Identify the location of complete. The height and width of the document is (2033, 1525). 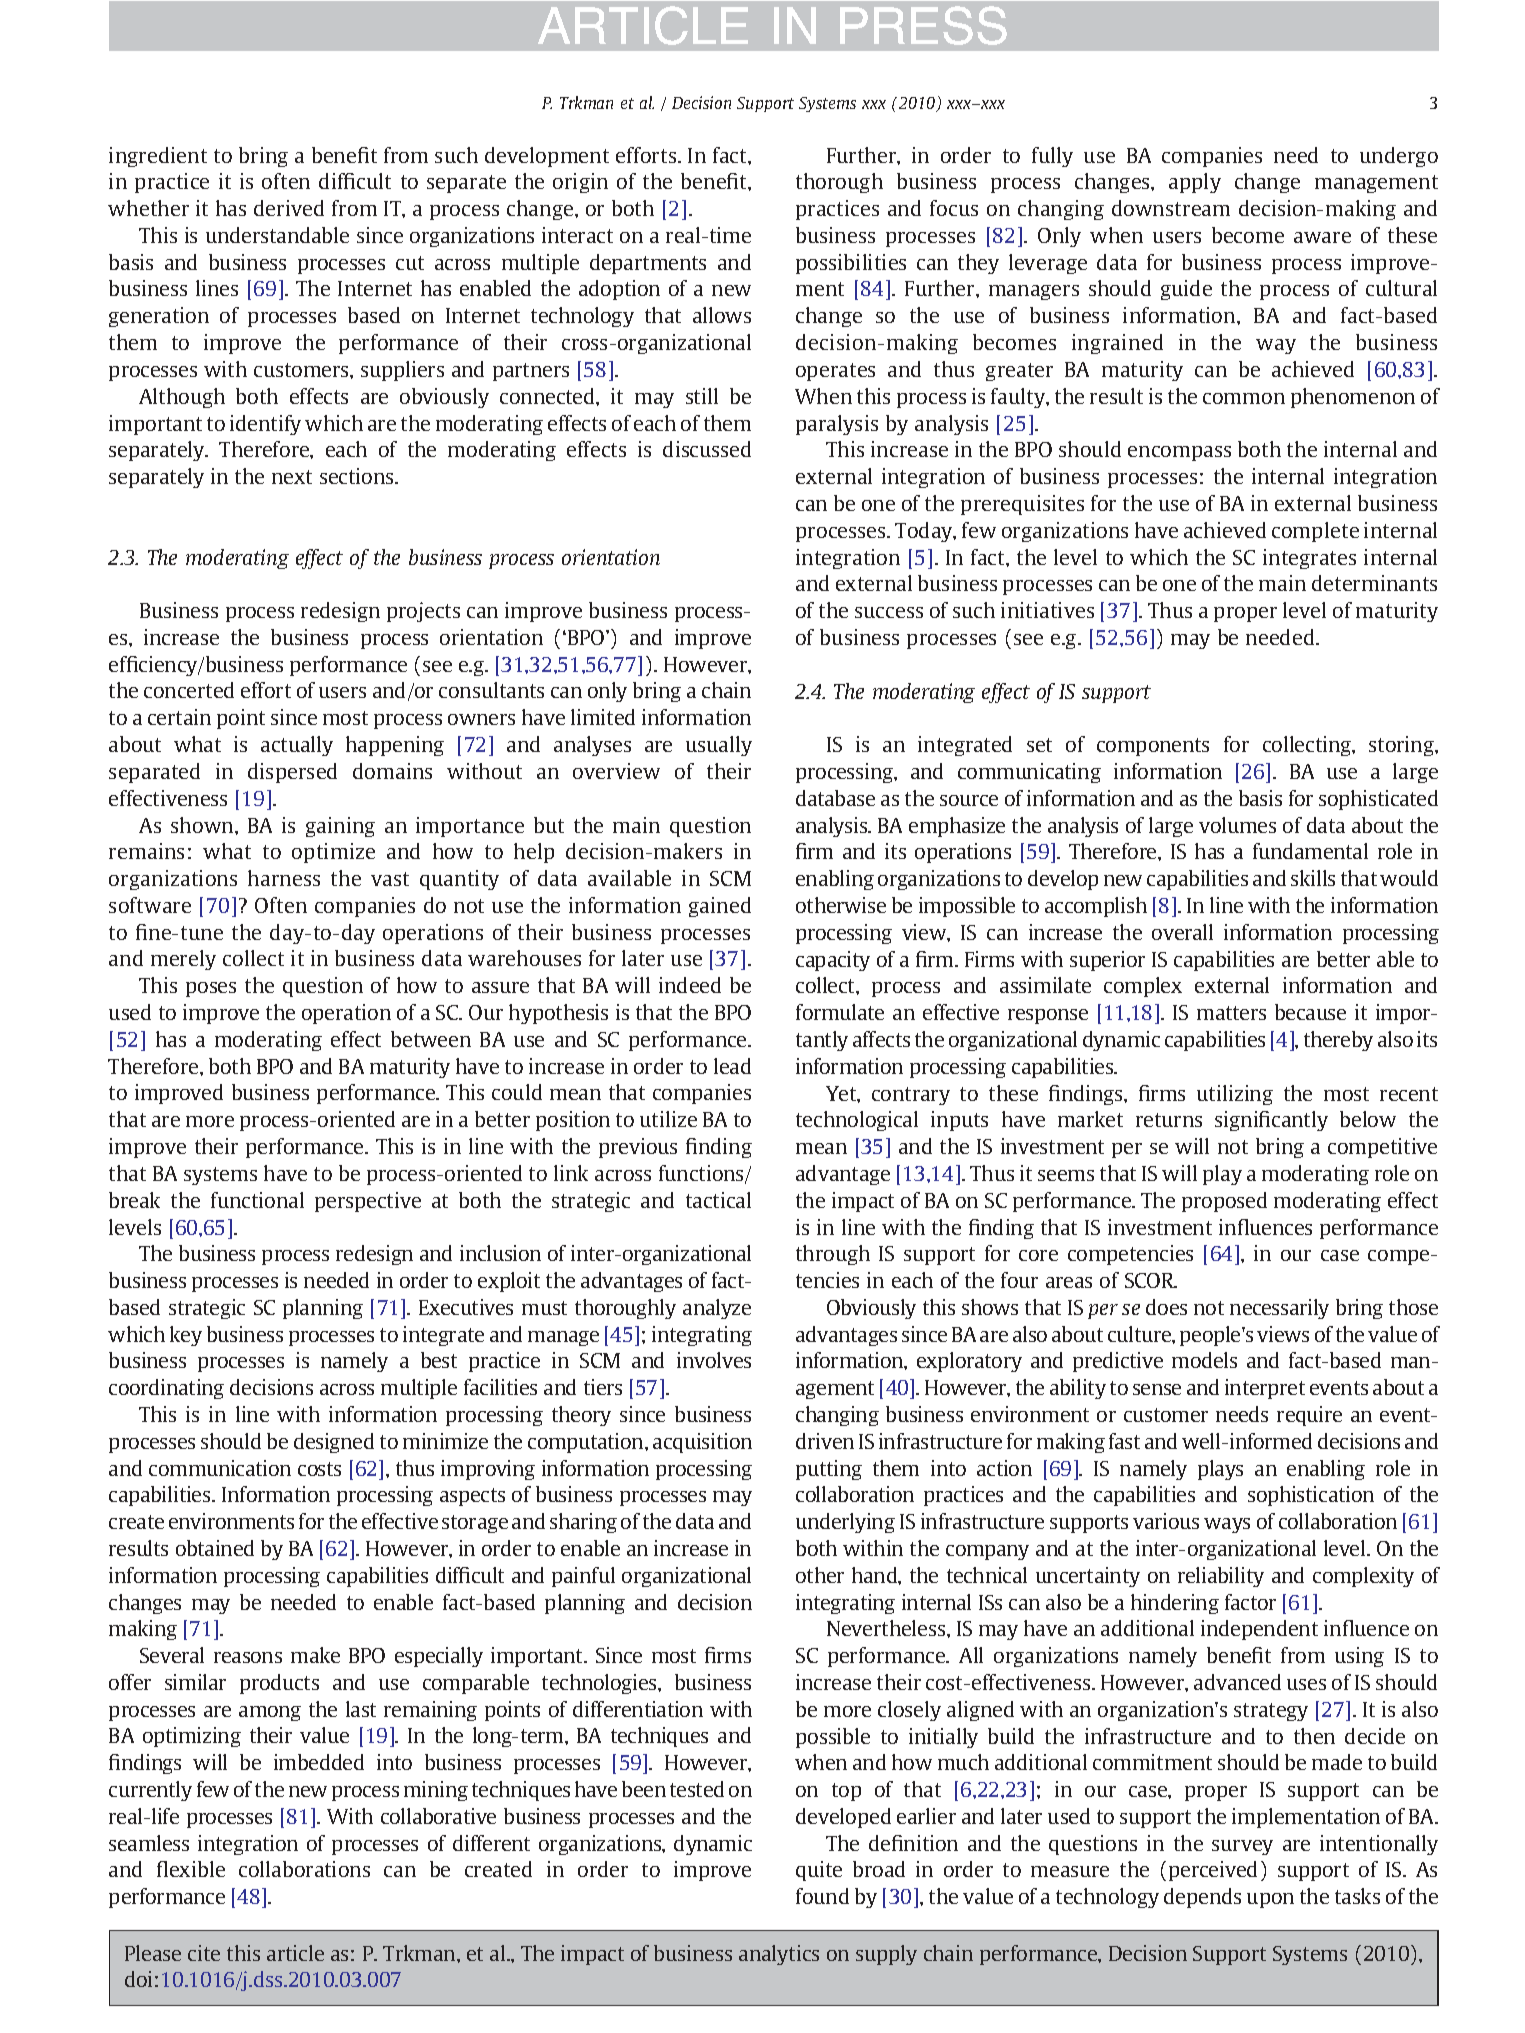
(1315, 532).
